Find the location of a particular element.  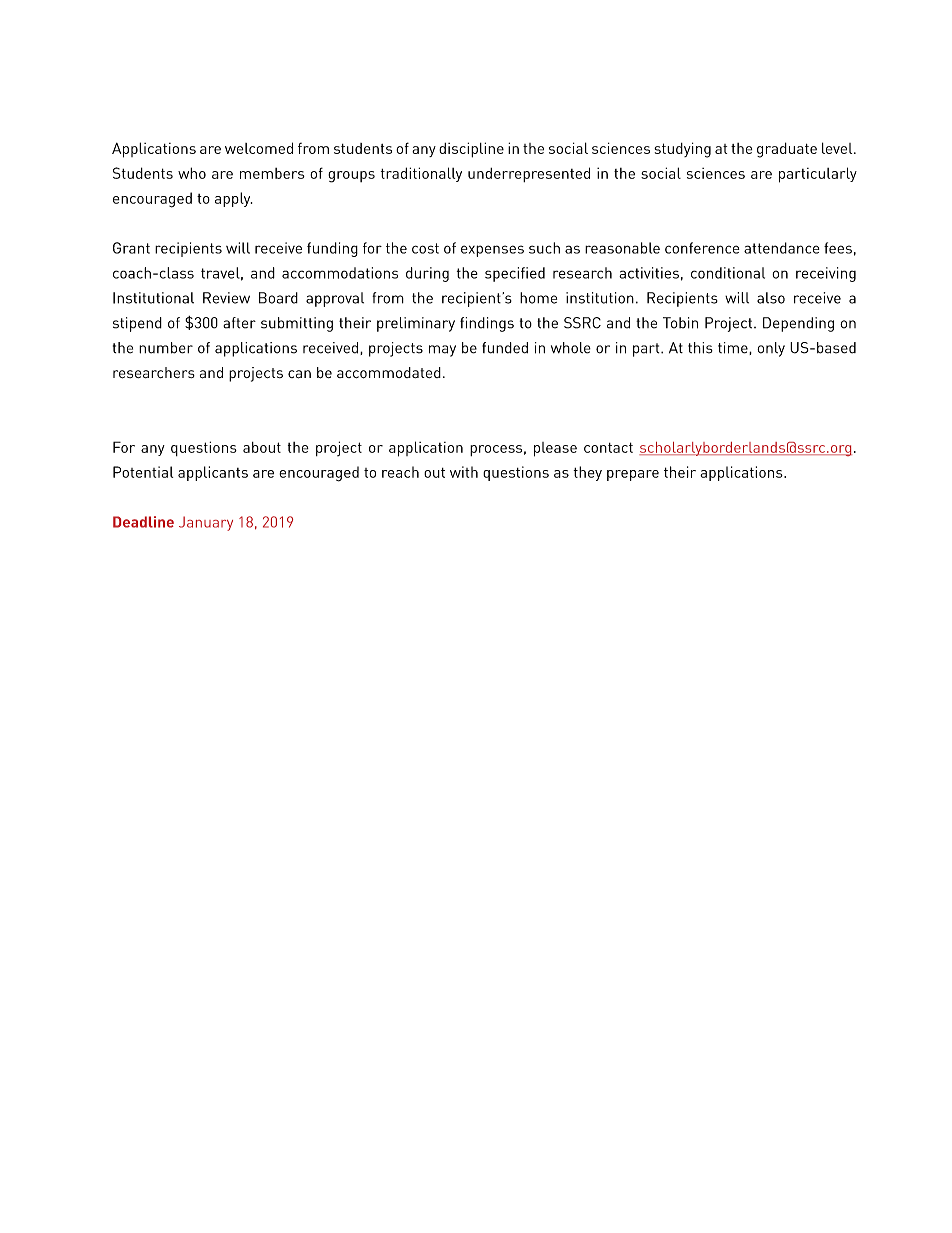

findings is located at coordinates (487, 324).
